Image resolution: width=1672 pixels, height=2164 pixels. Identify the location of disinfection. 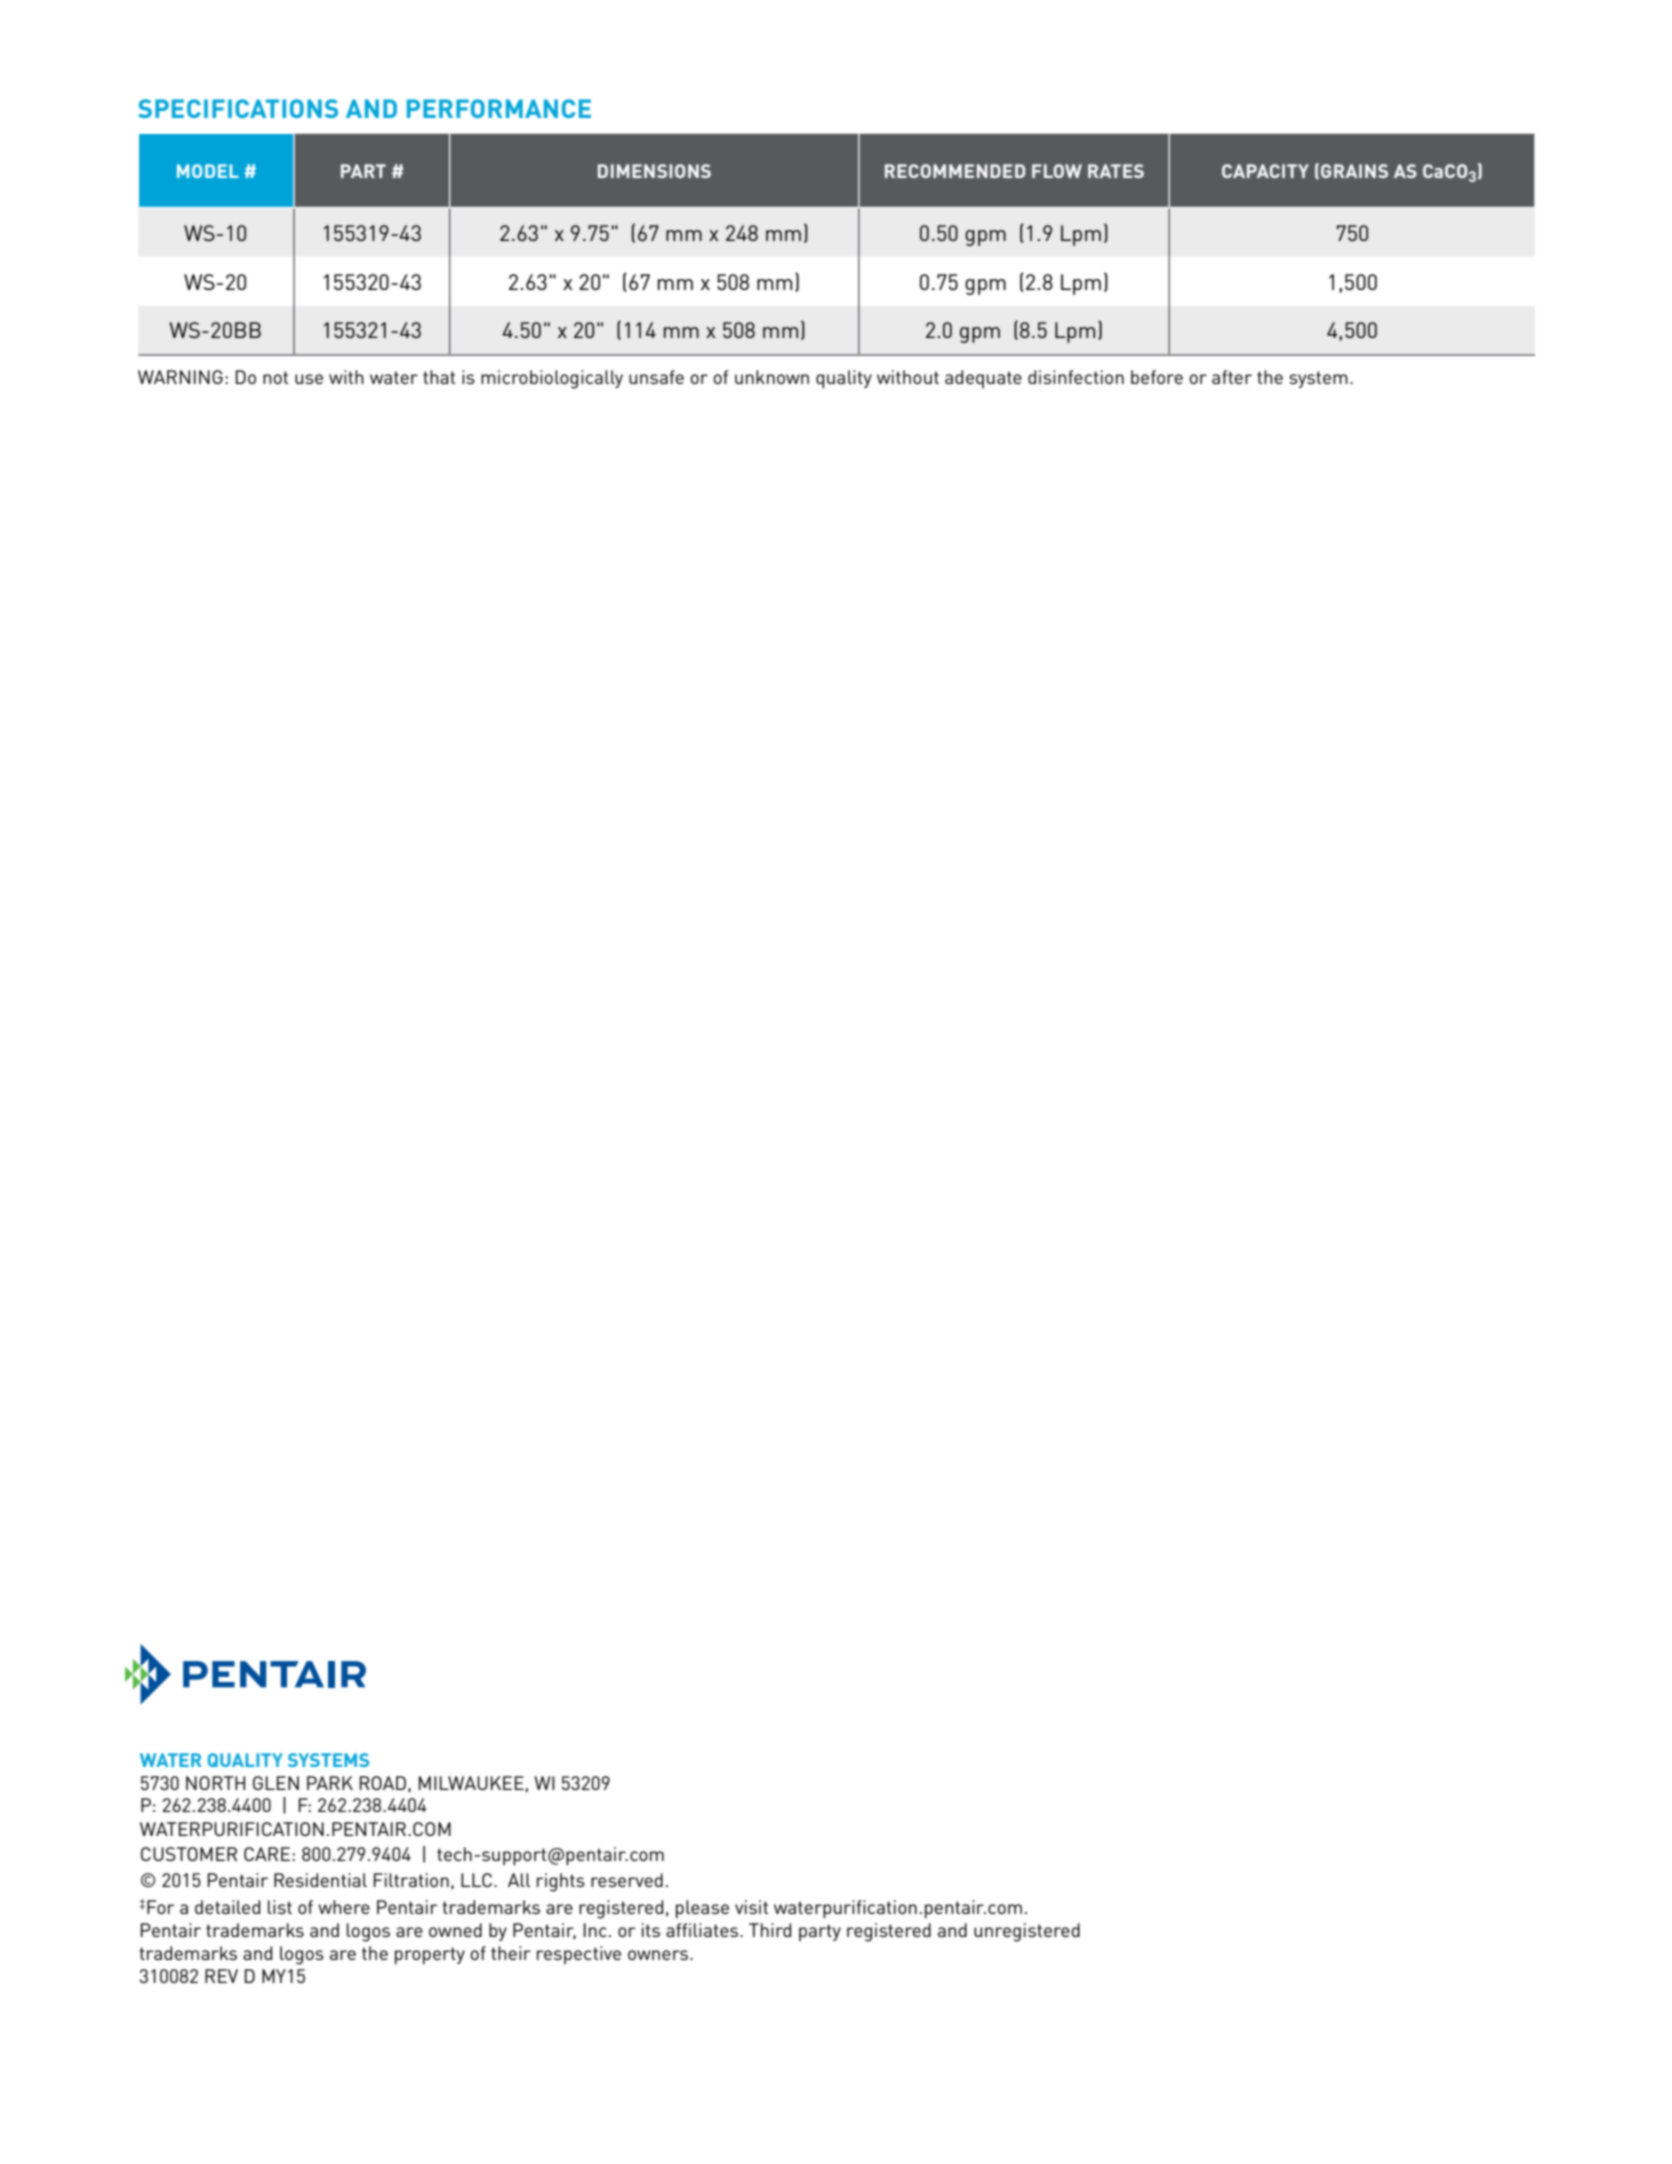
(1076, 377).
